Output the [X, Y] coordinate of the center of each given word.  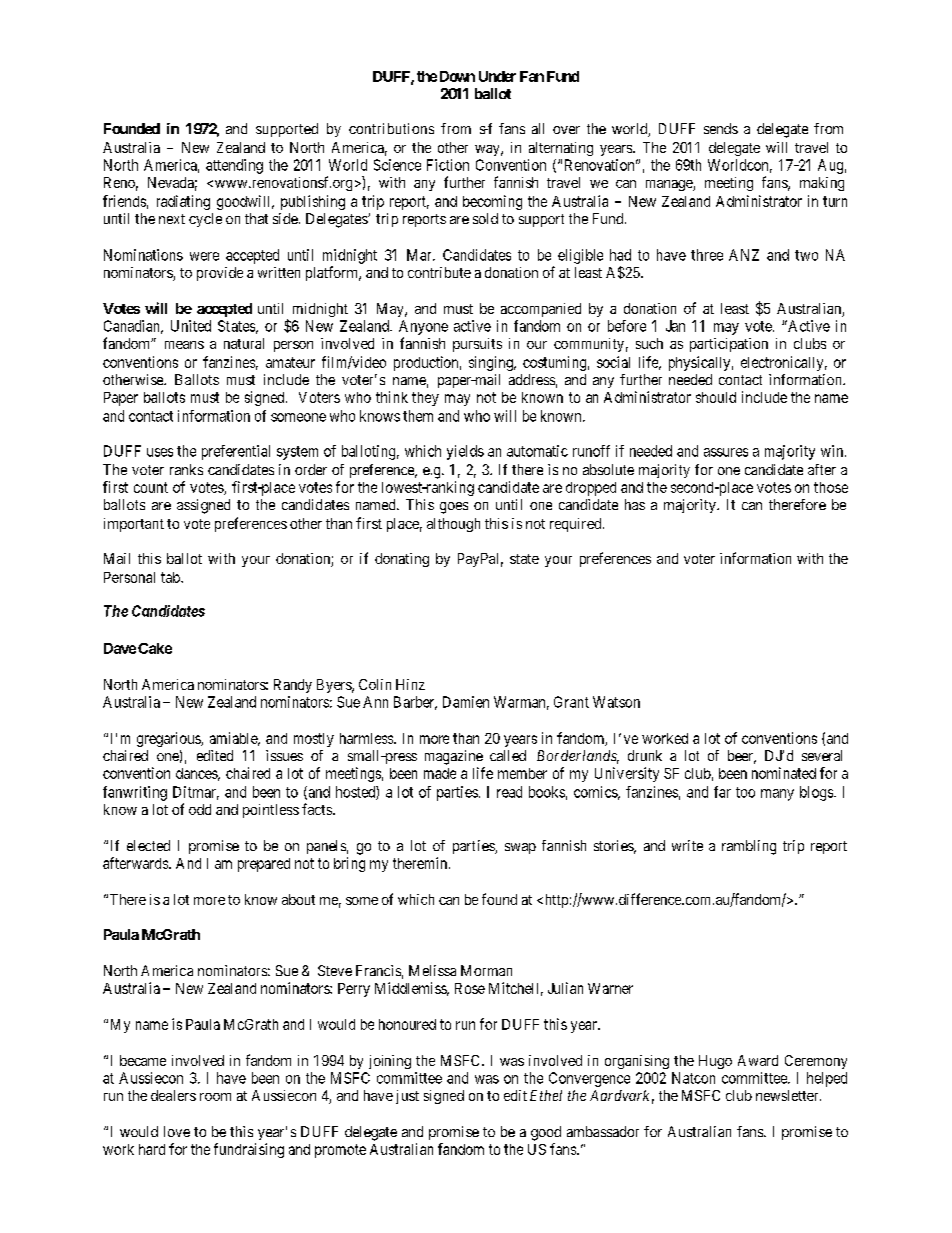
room [215, 1097]
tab [171, 577]
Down [457, 76]
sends [721, 128]
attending [234, 166]
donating [402, 560]
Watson [616, 702]
